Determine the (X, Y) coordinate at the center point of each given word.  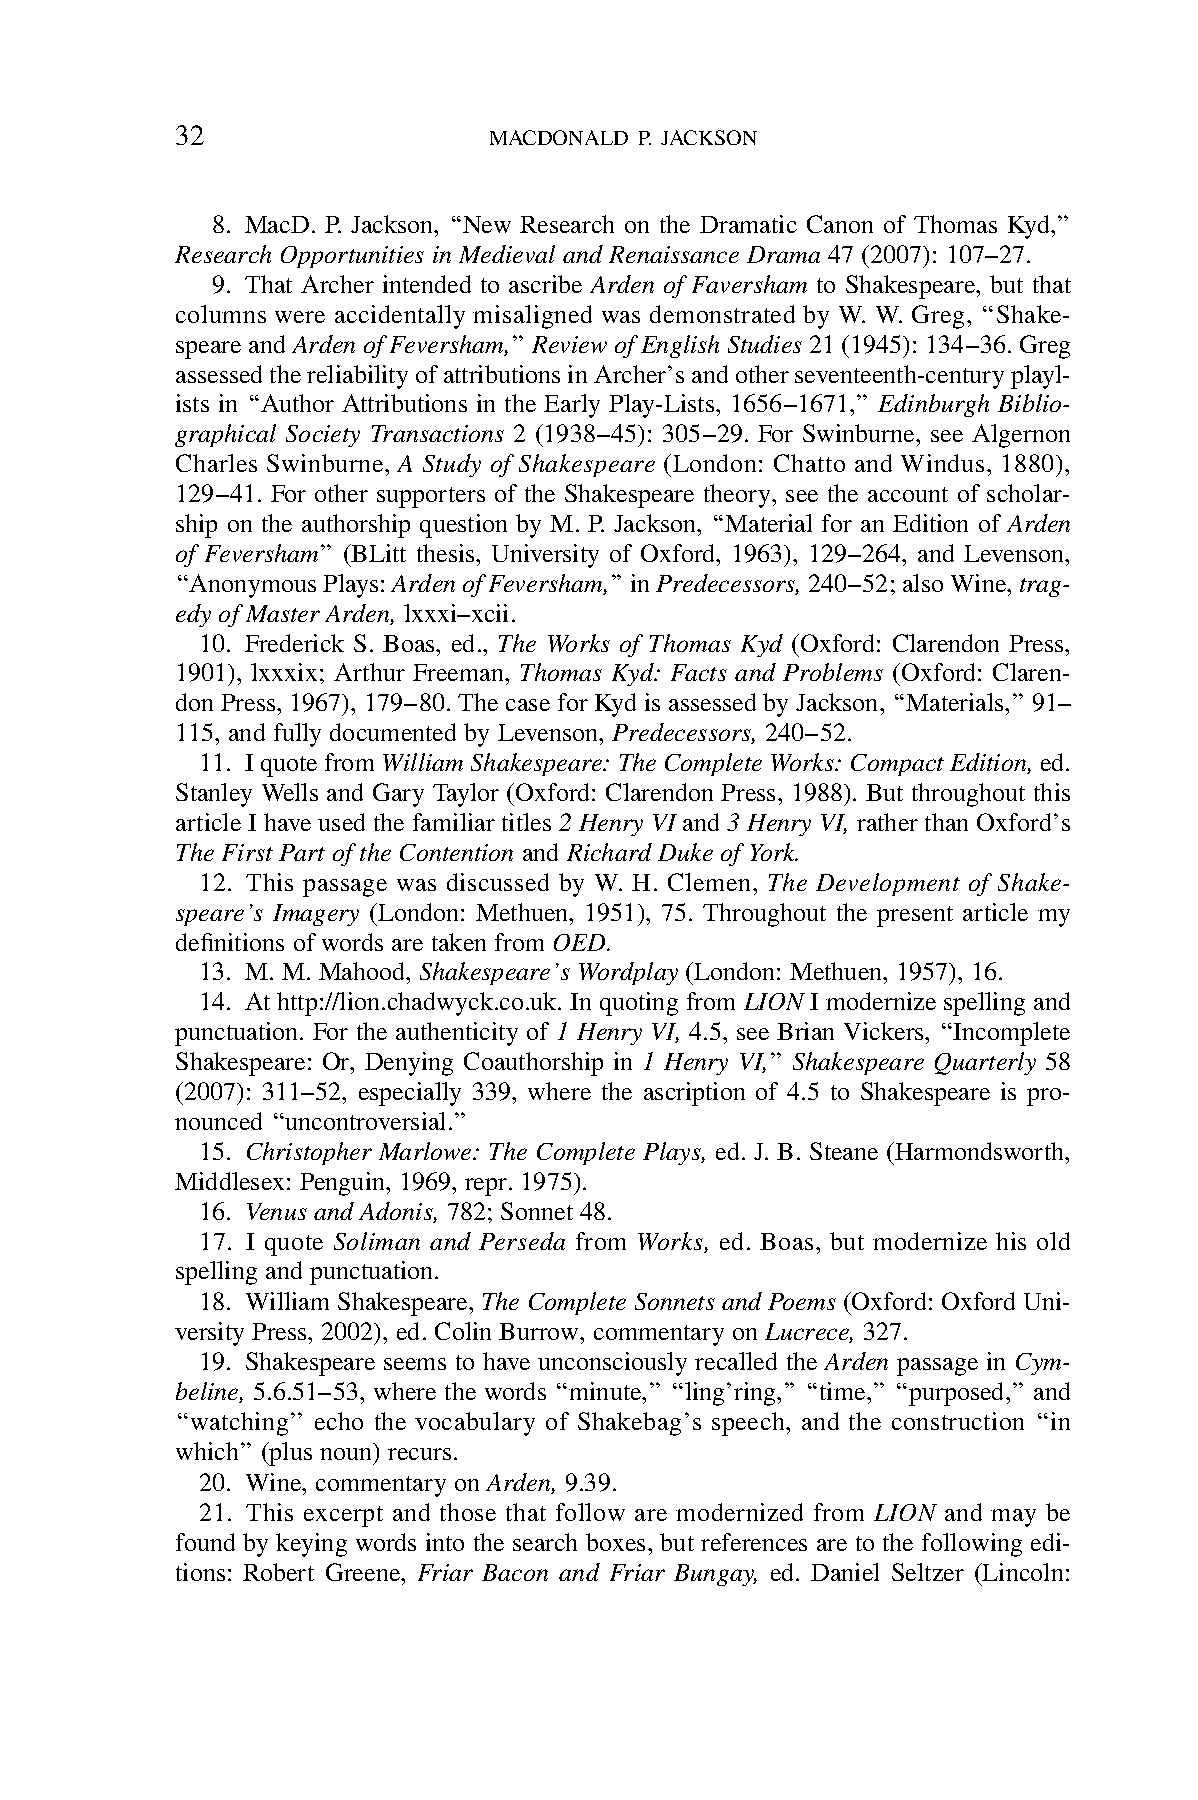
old (1053, 1241)
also (923, 583)
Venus (277, 1211)
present (915, 916)
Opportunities (352, 257)
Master (283, 613)
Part (302, 852)
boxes (617, 1542)
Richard (609, 852)
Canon (840, 224)
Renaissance (674, 254)
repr (487, 1187)
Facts (699, 672)
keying (311, 1545)
